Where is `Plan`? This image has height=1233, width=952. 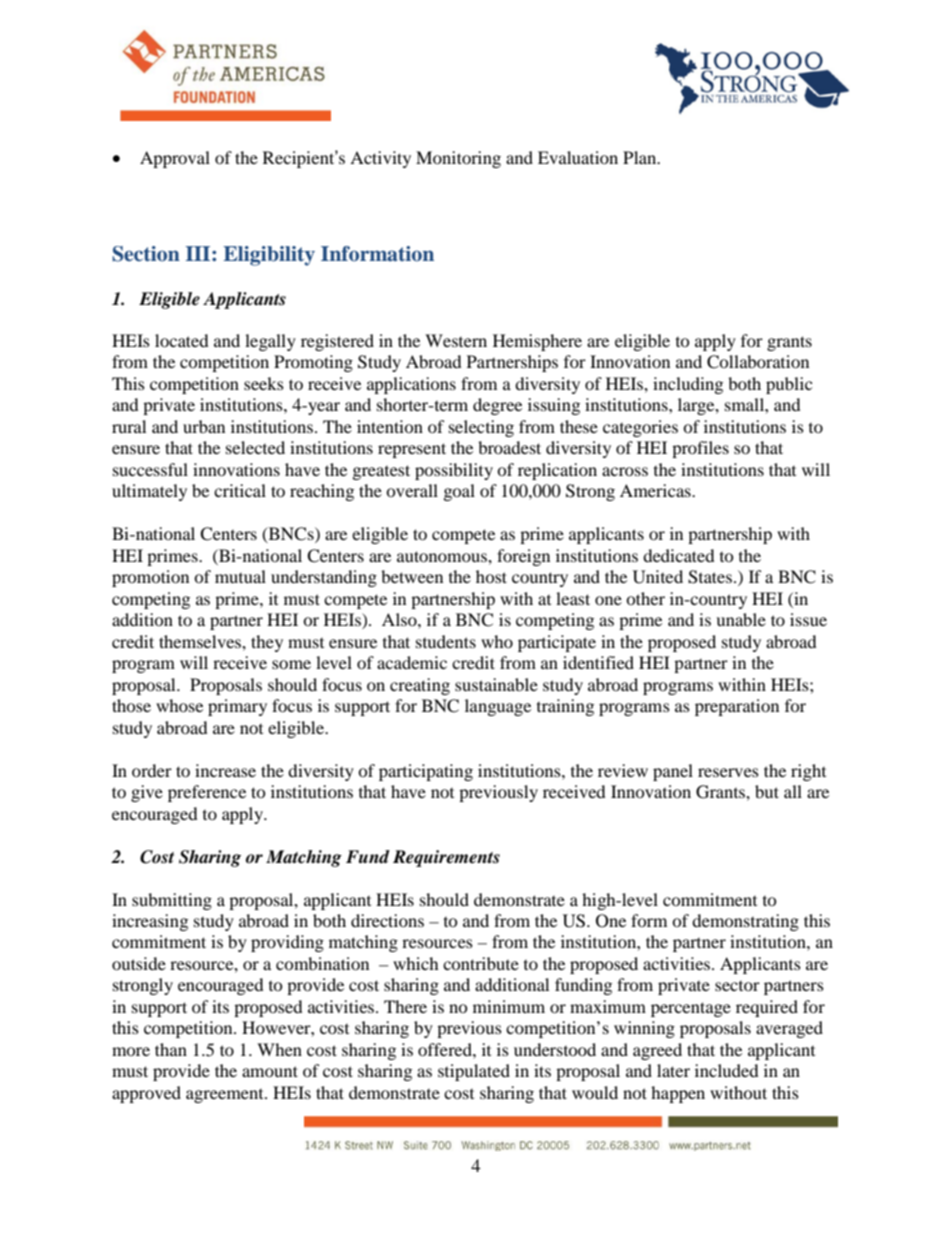
Plan is located at coordinates (641, 157).
